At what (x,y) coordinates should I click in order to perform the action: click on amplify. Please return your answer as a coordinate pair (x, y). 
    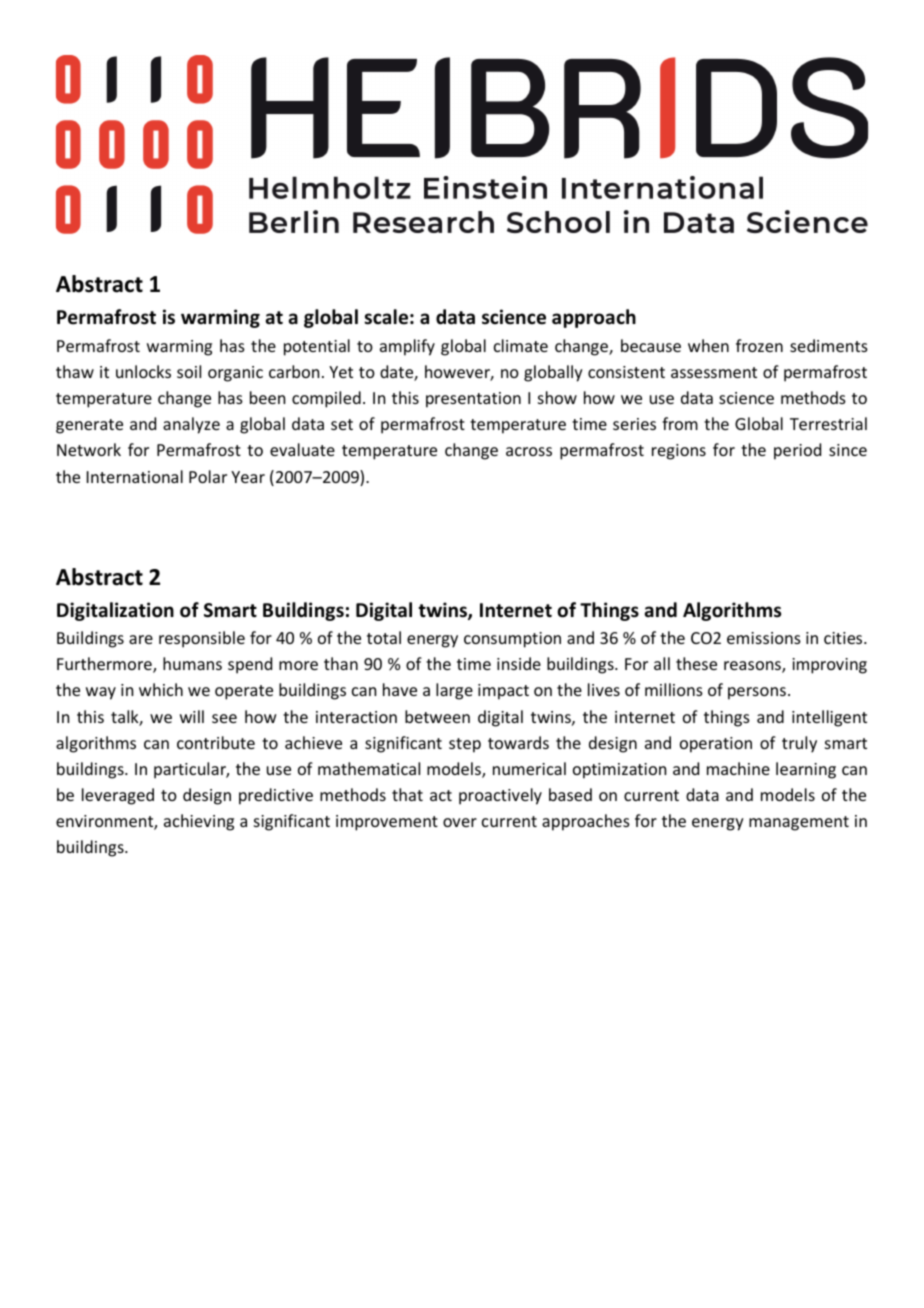
    Looking at the image, I should click on (407, 347).
